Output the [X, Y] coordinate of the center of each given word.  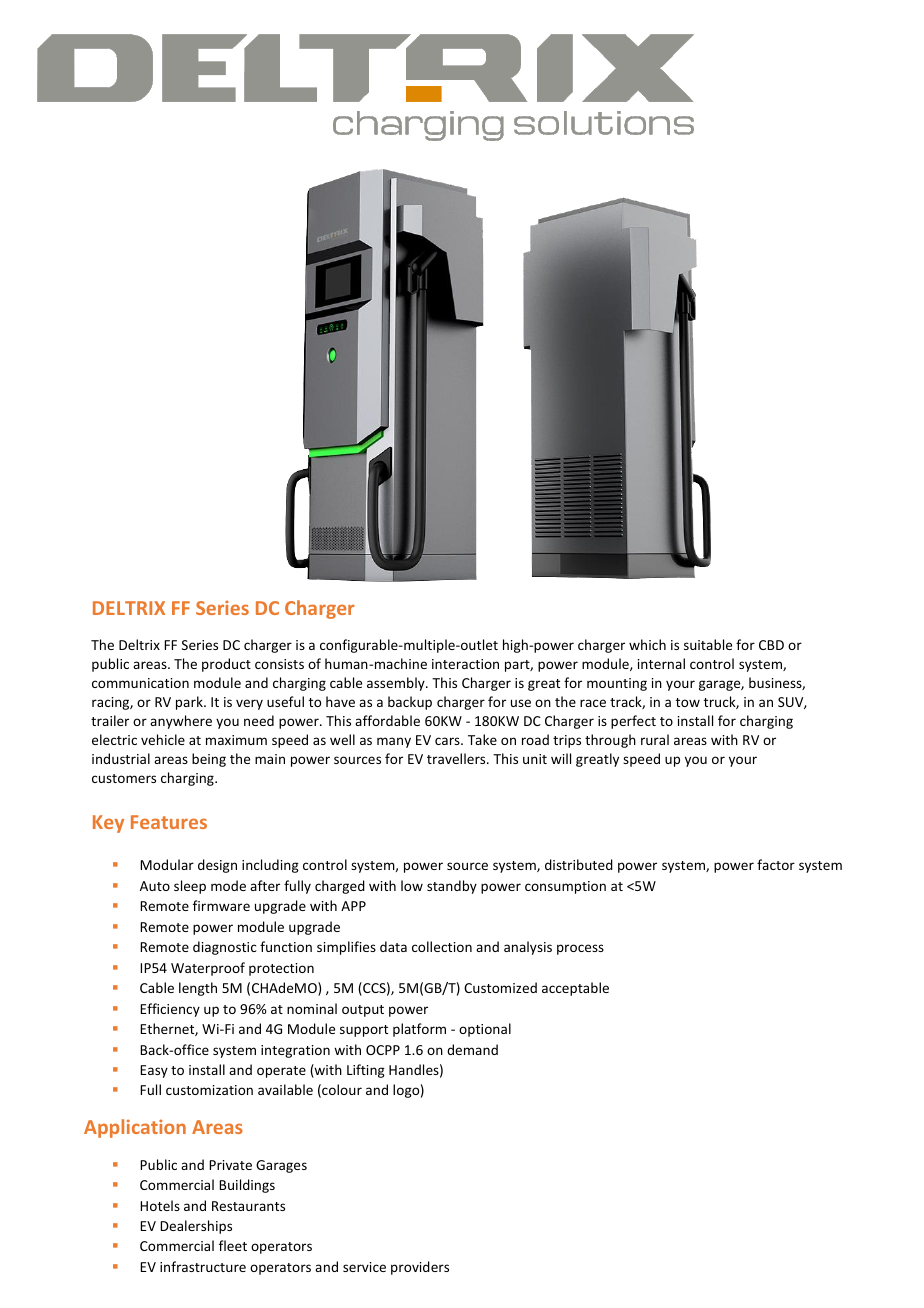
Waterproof [208, 969]
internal [661, 663]
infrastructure [203, 1266]
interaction [465, 664]
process [580, 949]
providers [420, 1268]
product [226, 665]
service [364, 1267]
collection [442, 946]
